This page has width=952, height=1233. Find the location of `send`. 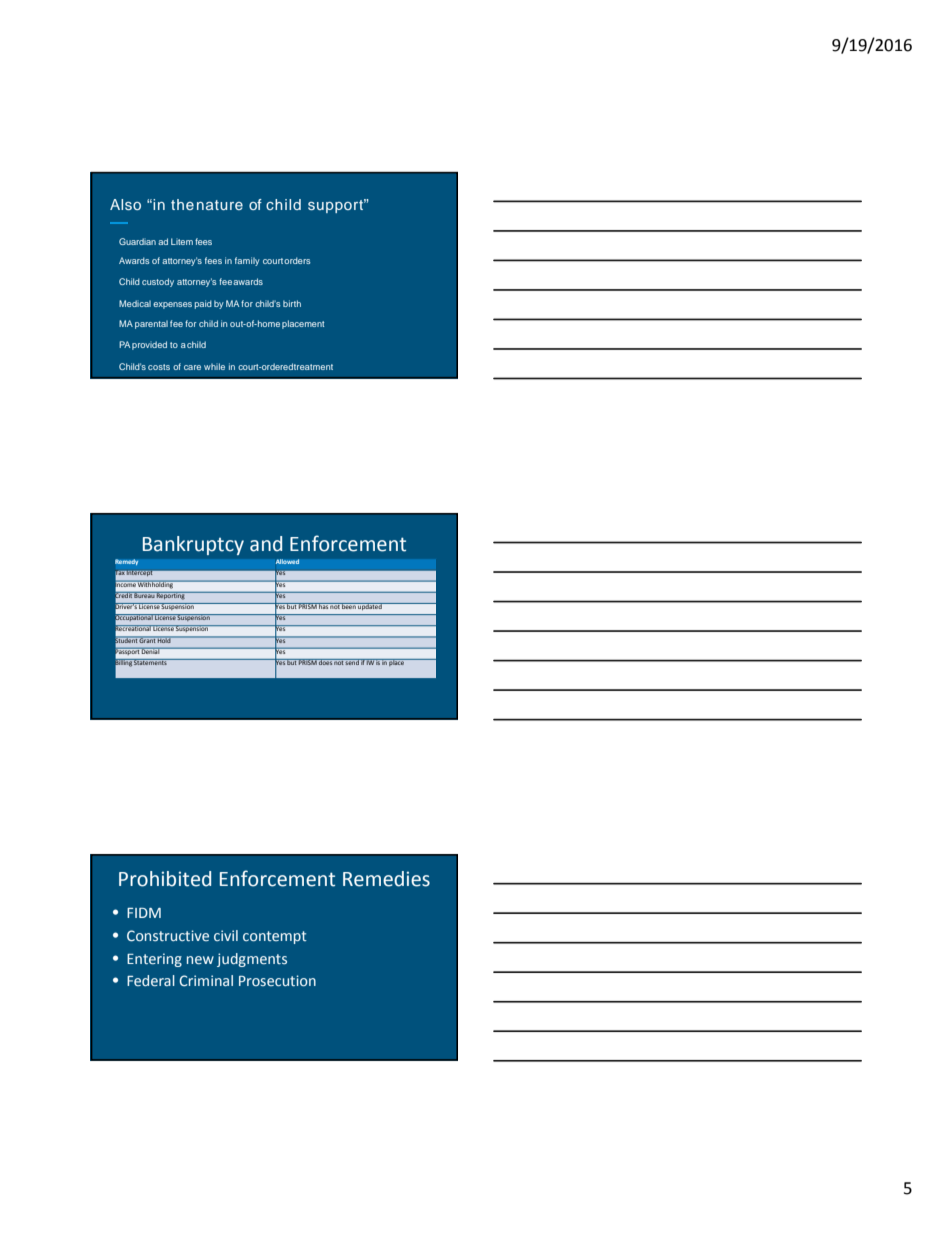

send is located at coordinates (352, 662).
